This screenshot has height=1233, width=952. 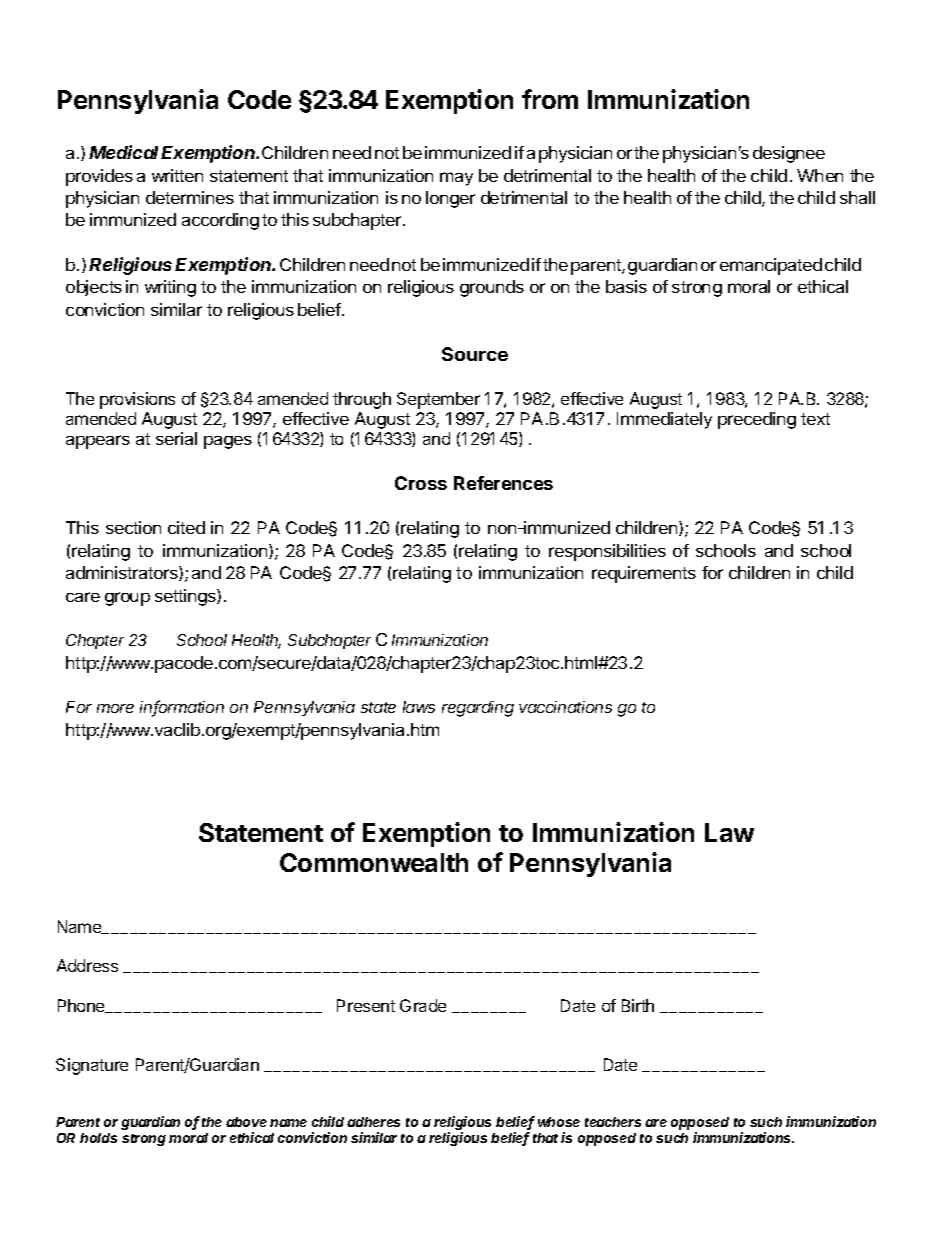 I want to click on above, so click(x=246, y=1122).
